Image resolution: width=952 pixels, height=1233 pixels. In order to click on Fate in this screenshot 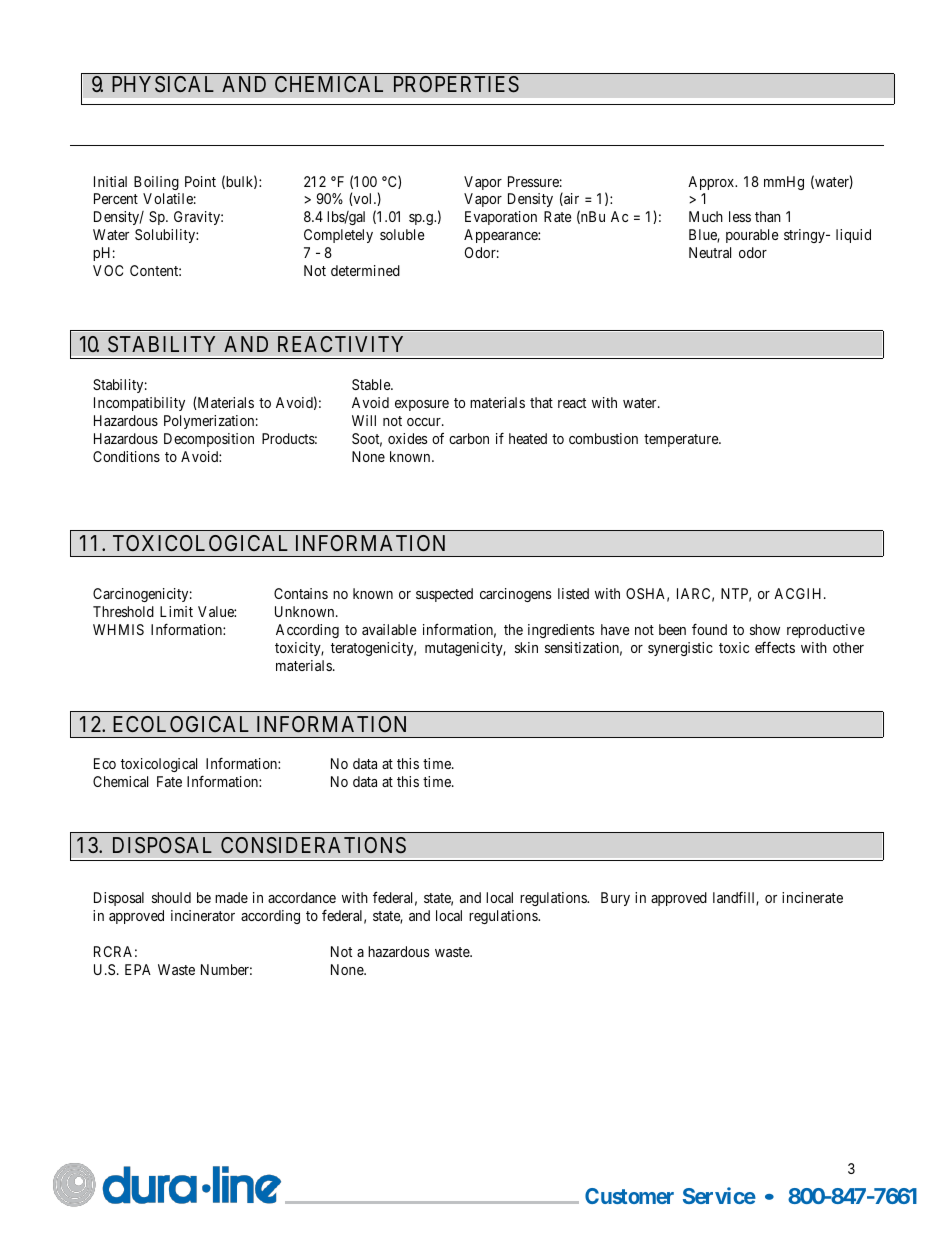, I will do `click(169, 781)`.
